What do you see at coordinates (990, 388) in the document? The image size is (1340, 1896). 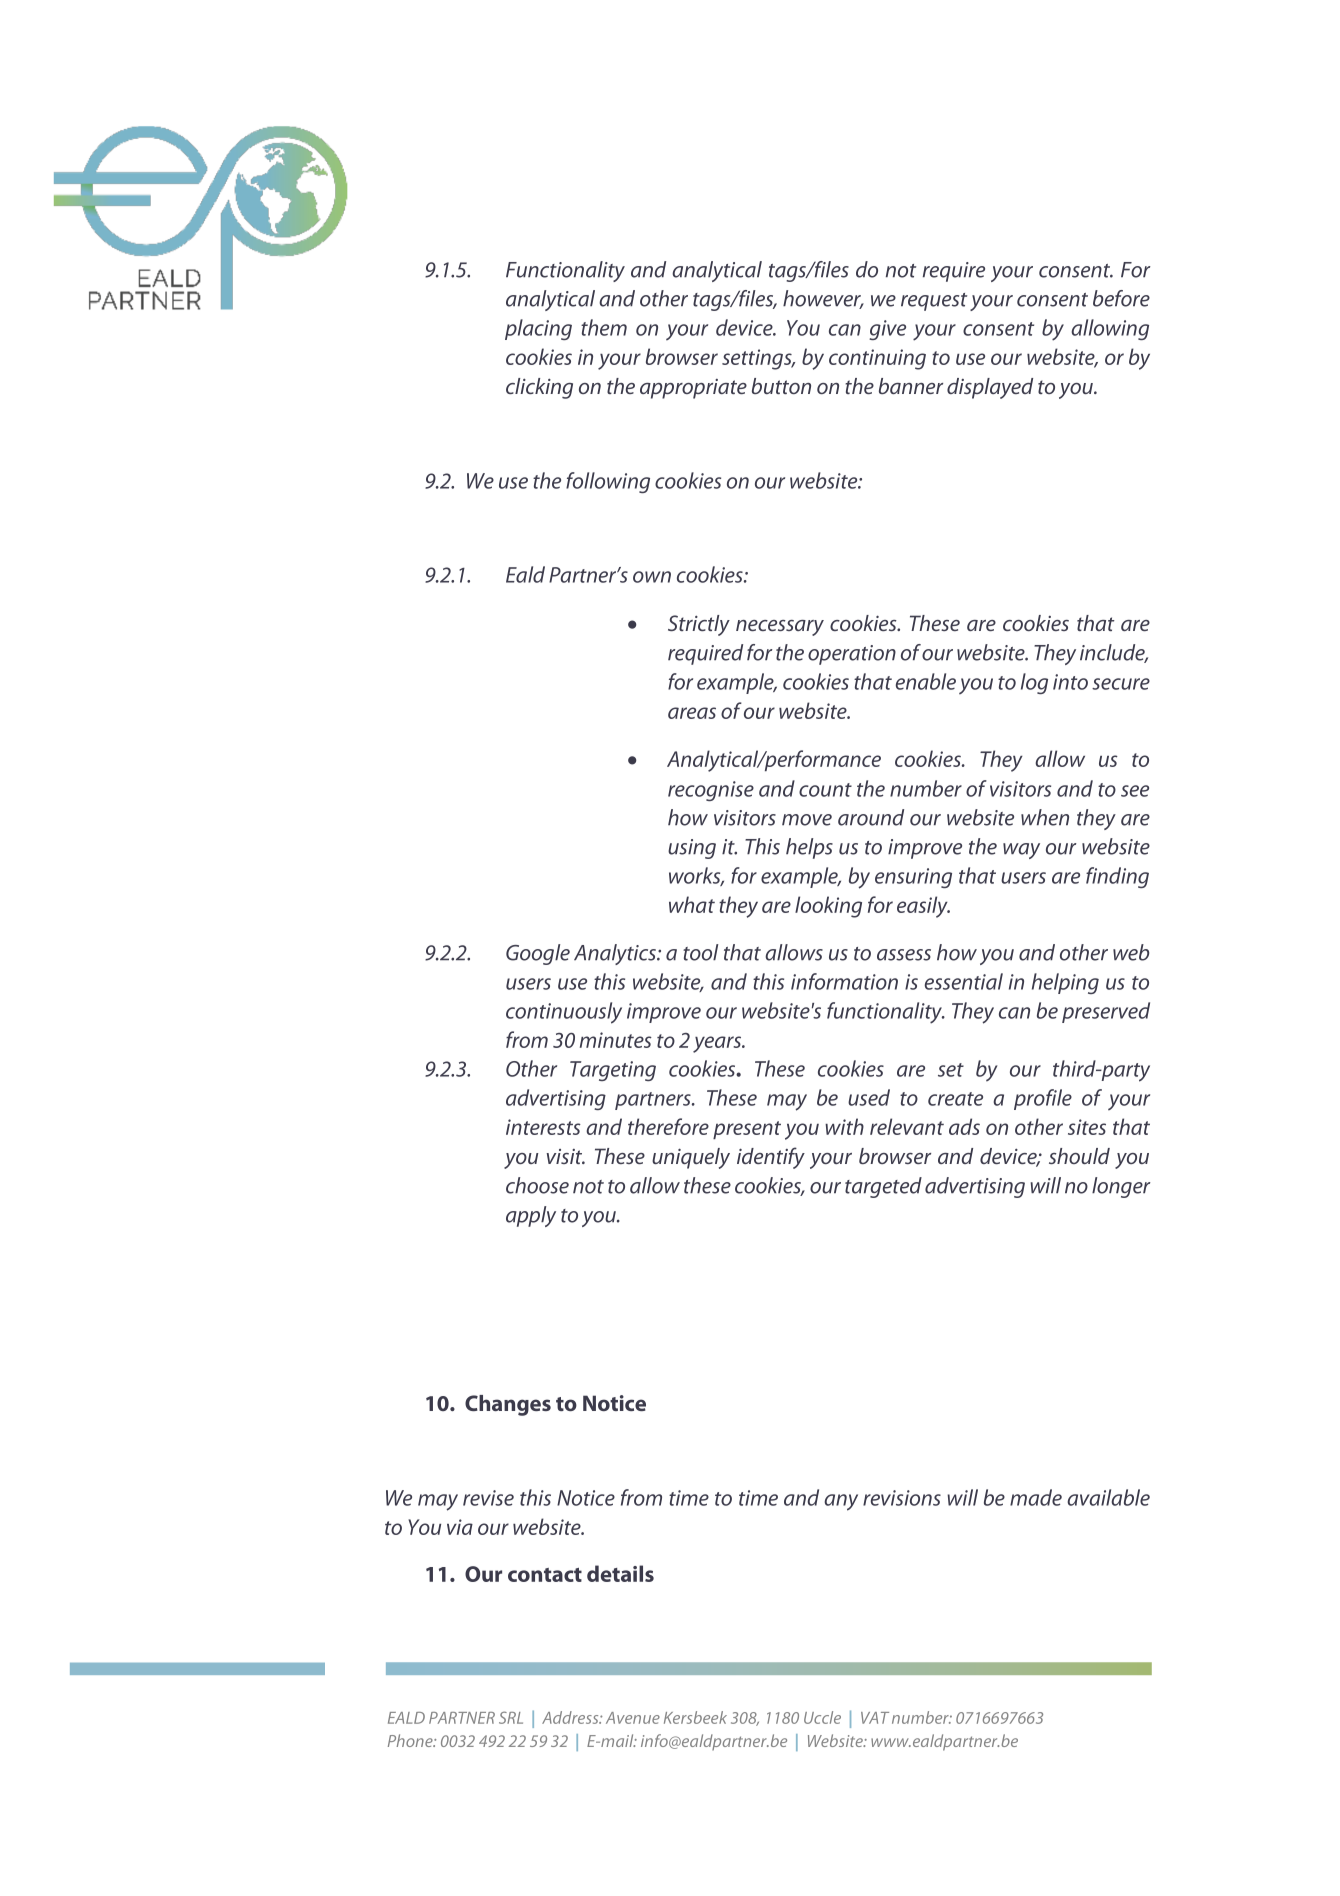 I see `displayed` at bounding box center [990, 388].
